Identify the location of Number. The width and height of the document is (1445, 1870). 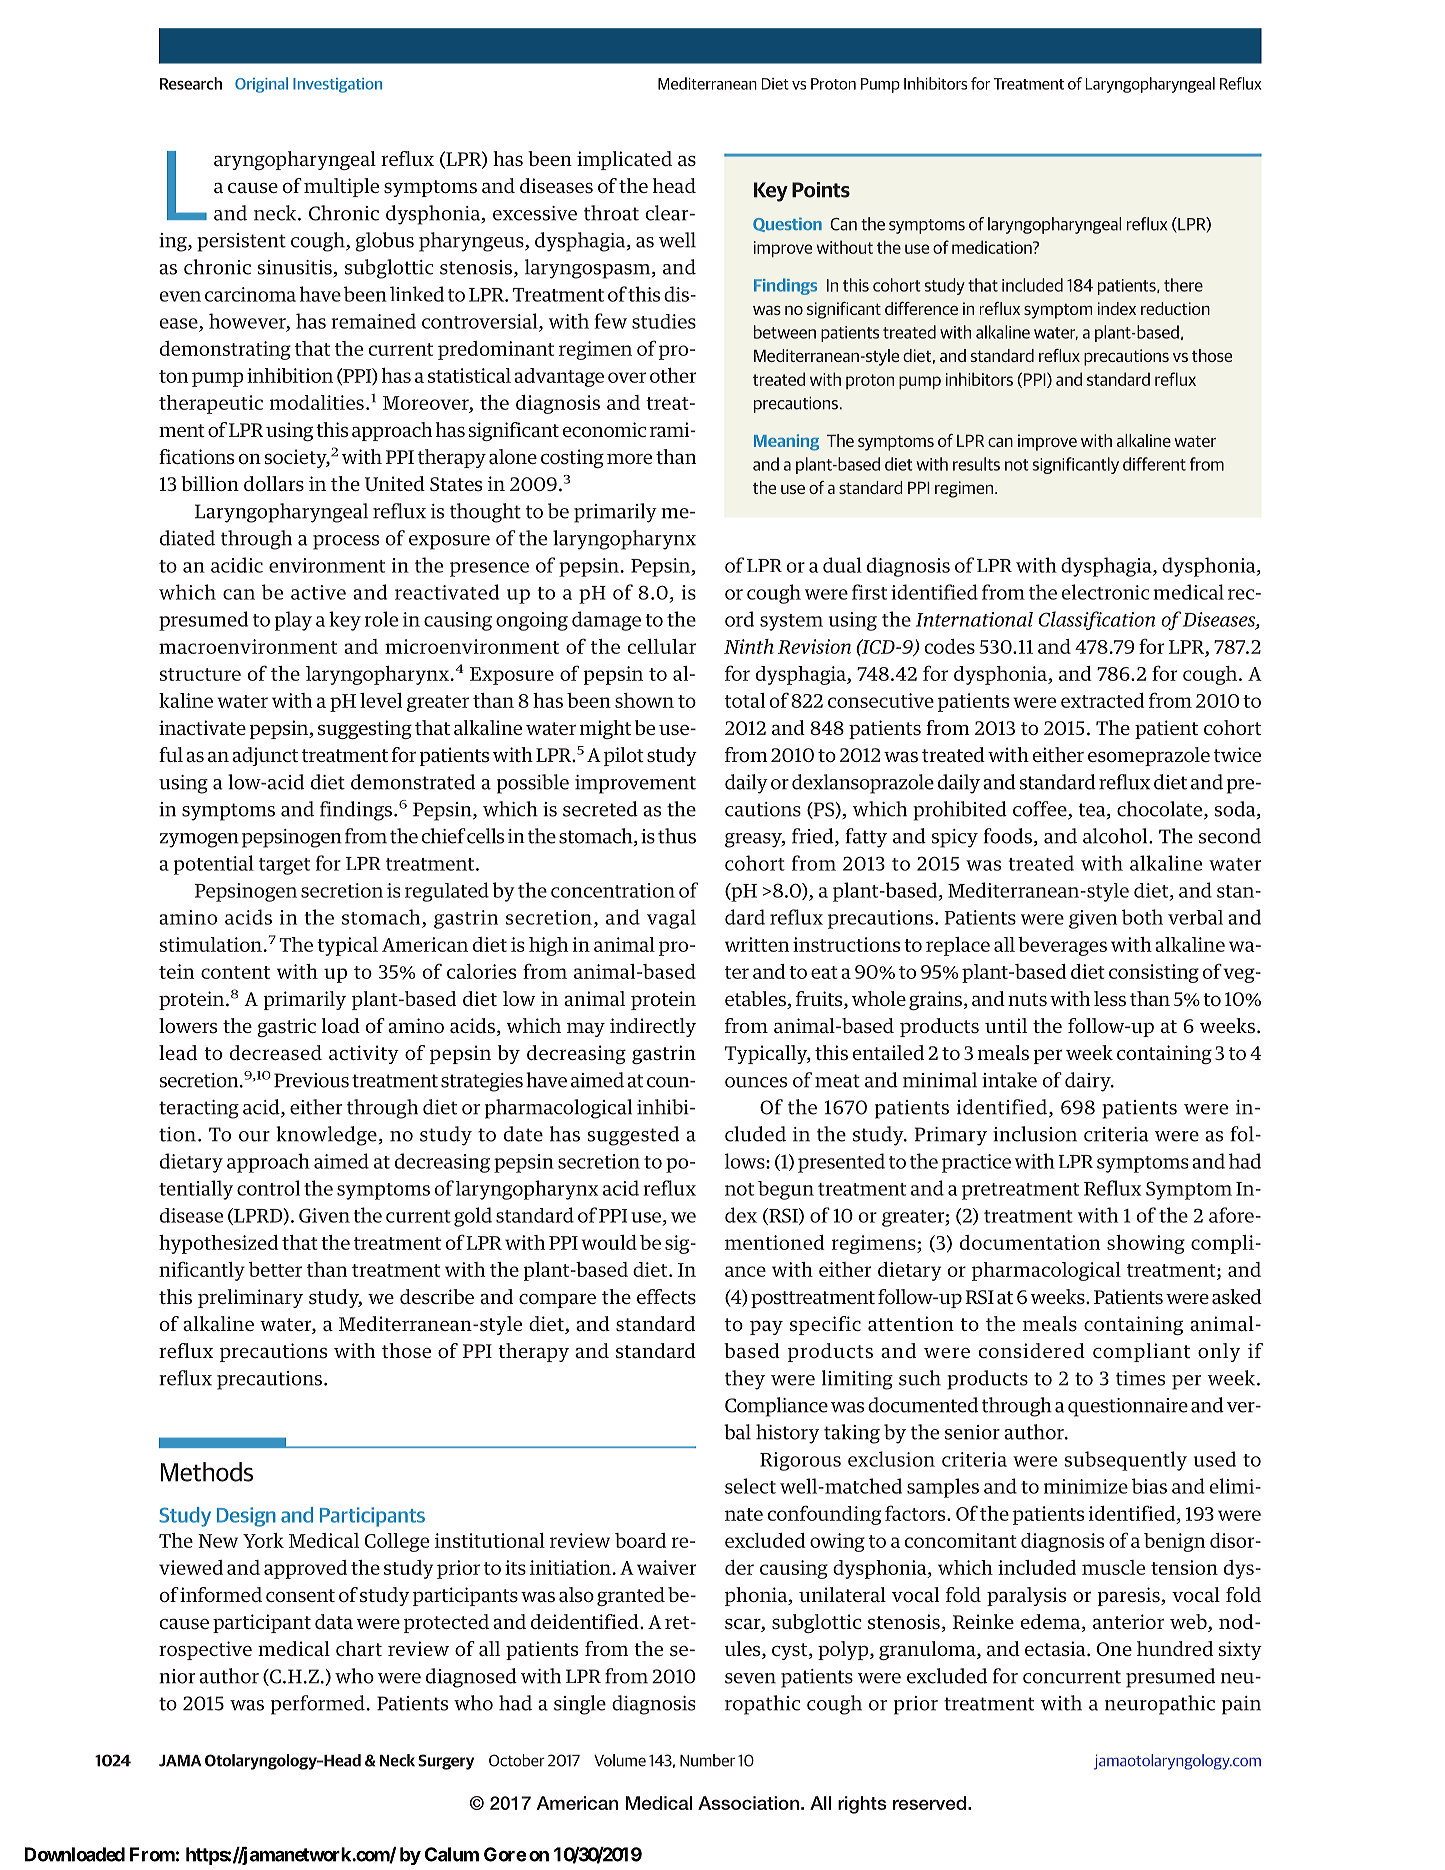
(707, 1760).
